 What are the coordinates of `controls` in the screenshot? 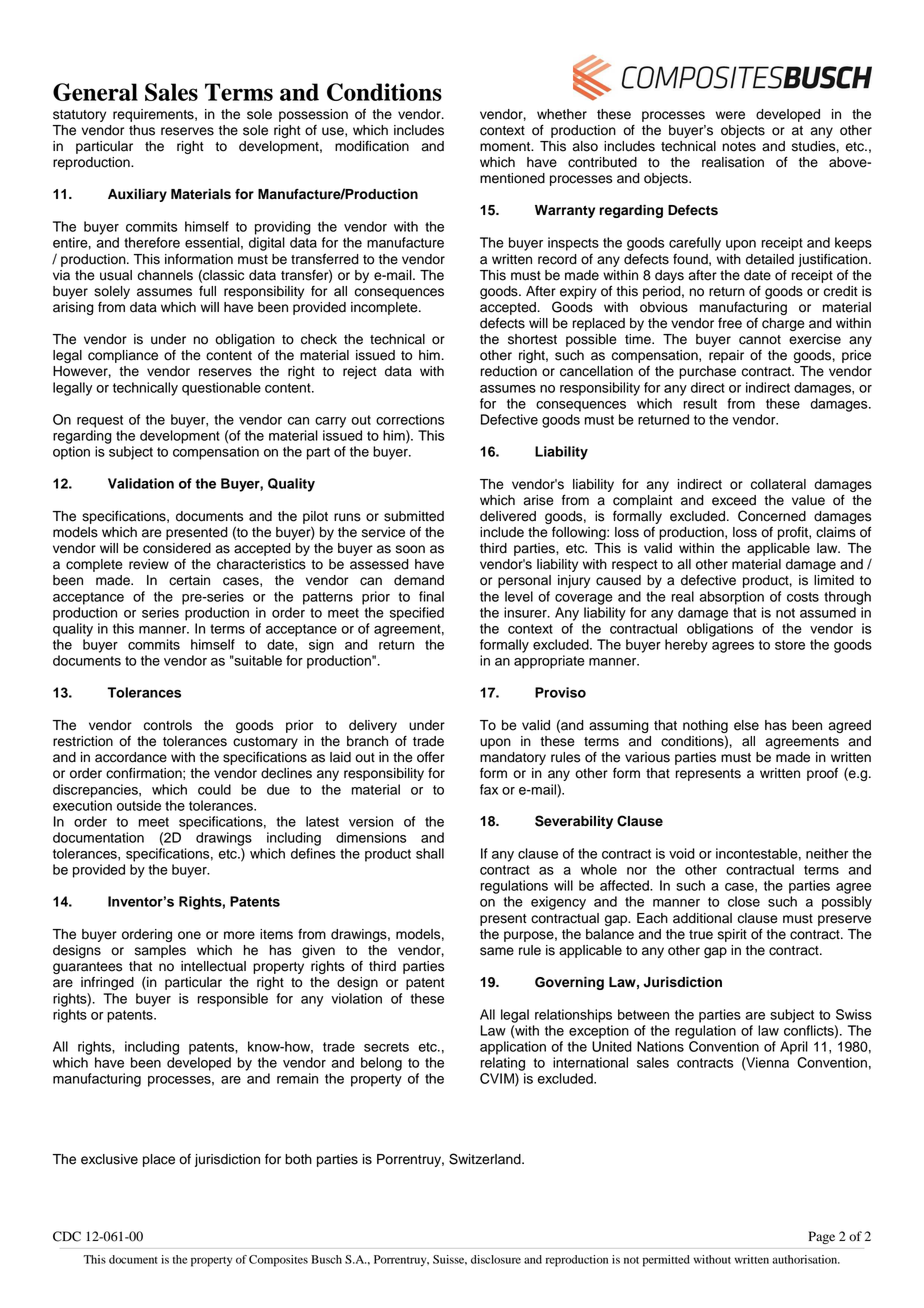 It's located at (168, 725).
